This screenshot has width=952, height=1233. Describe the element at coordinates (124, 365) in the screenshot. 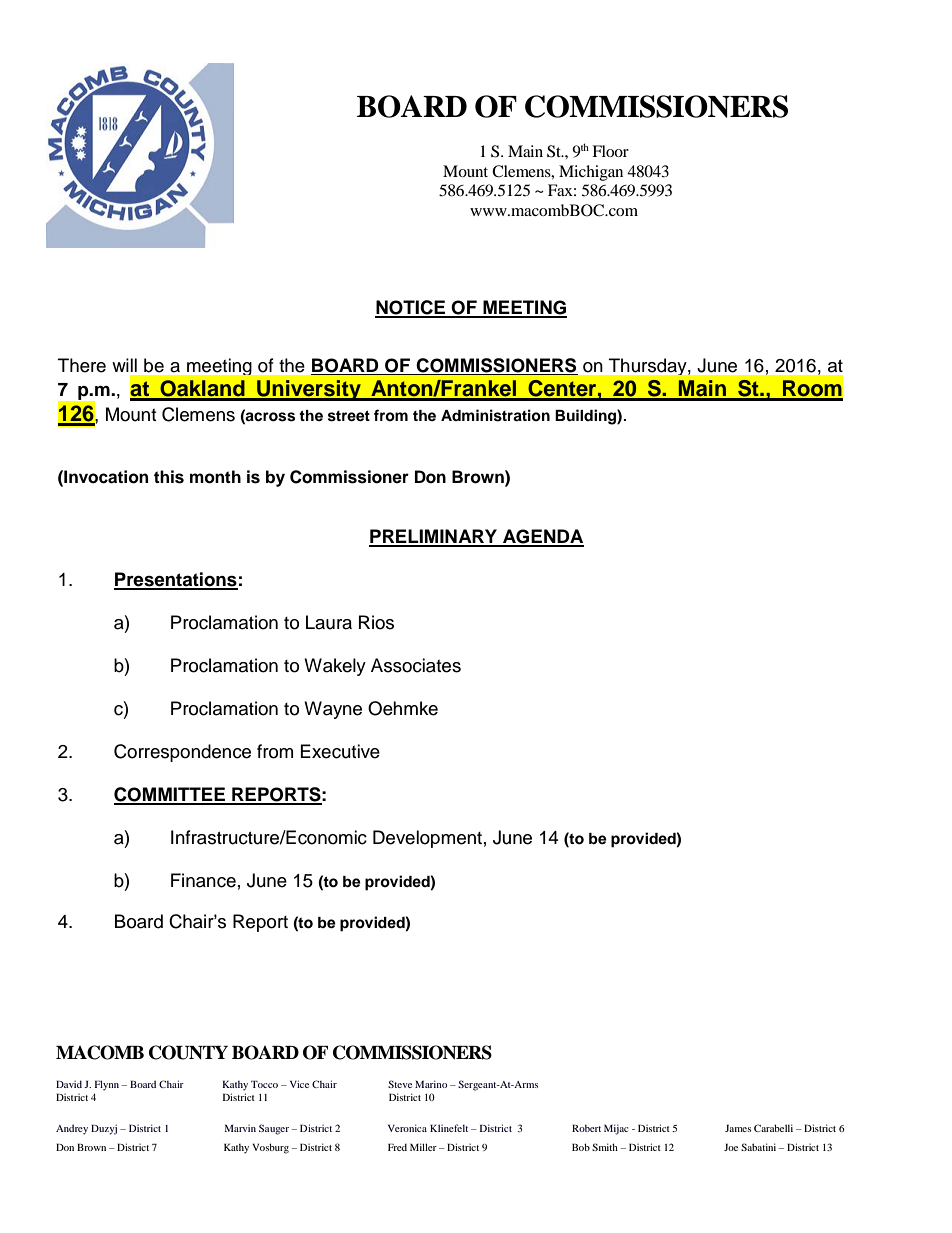

I see `will` at that location.
